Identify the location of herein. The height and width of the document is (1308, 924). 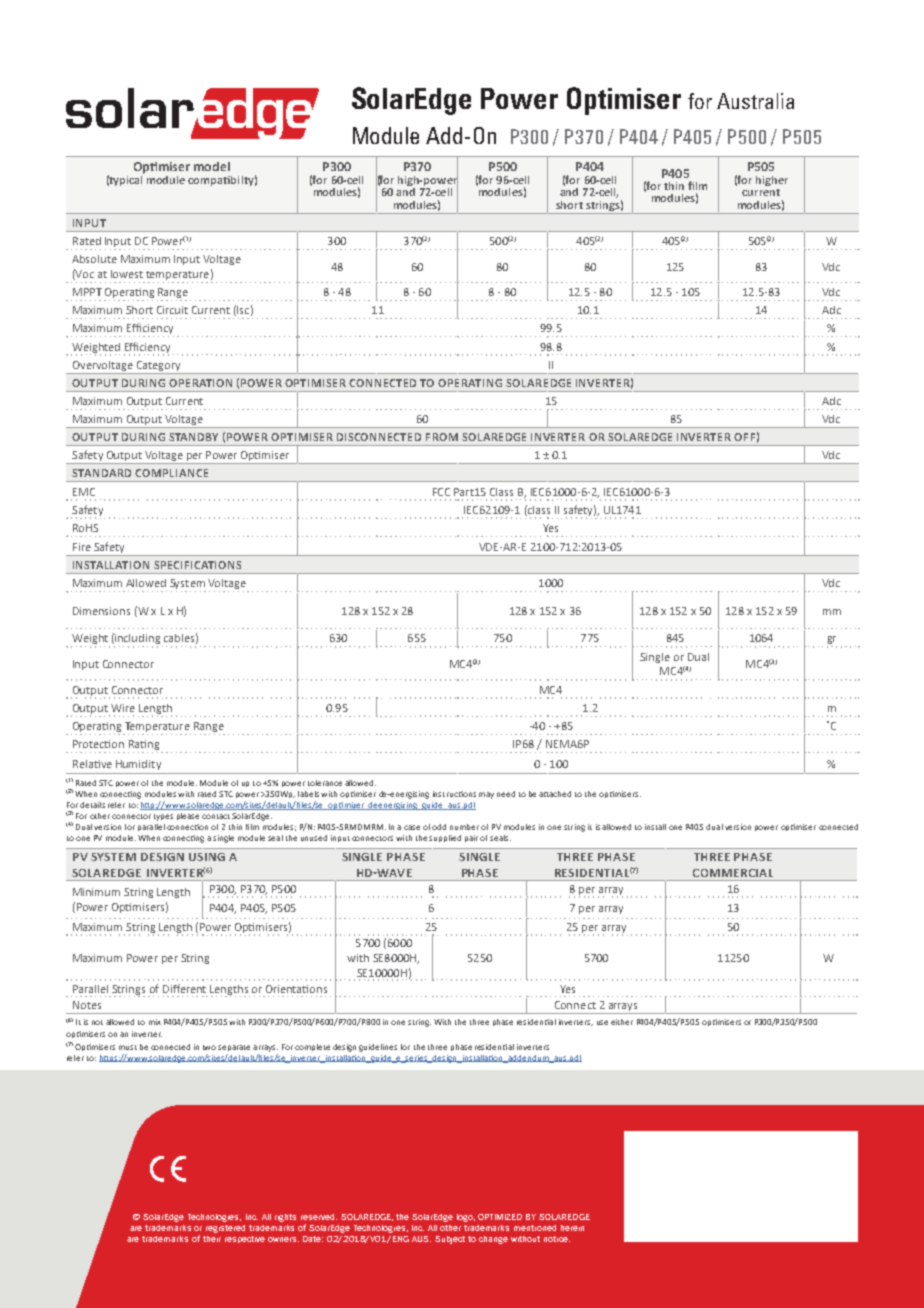
(572, 1228).
